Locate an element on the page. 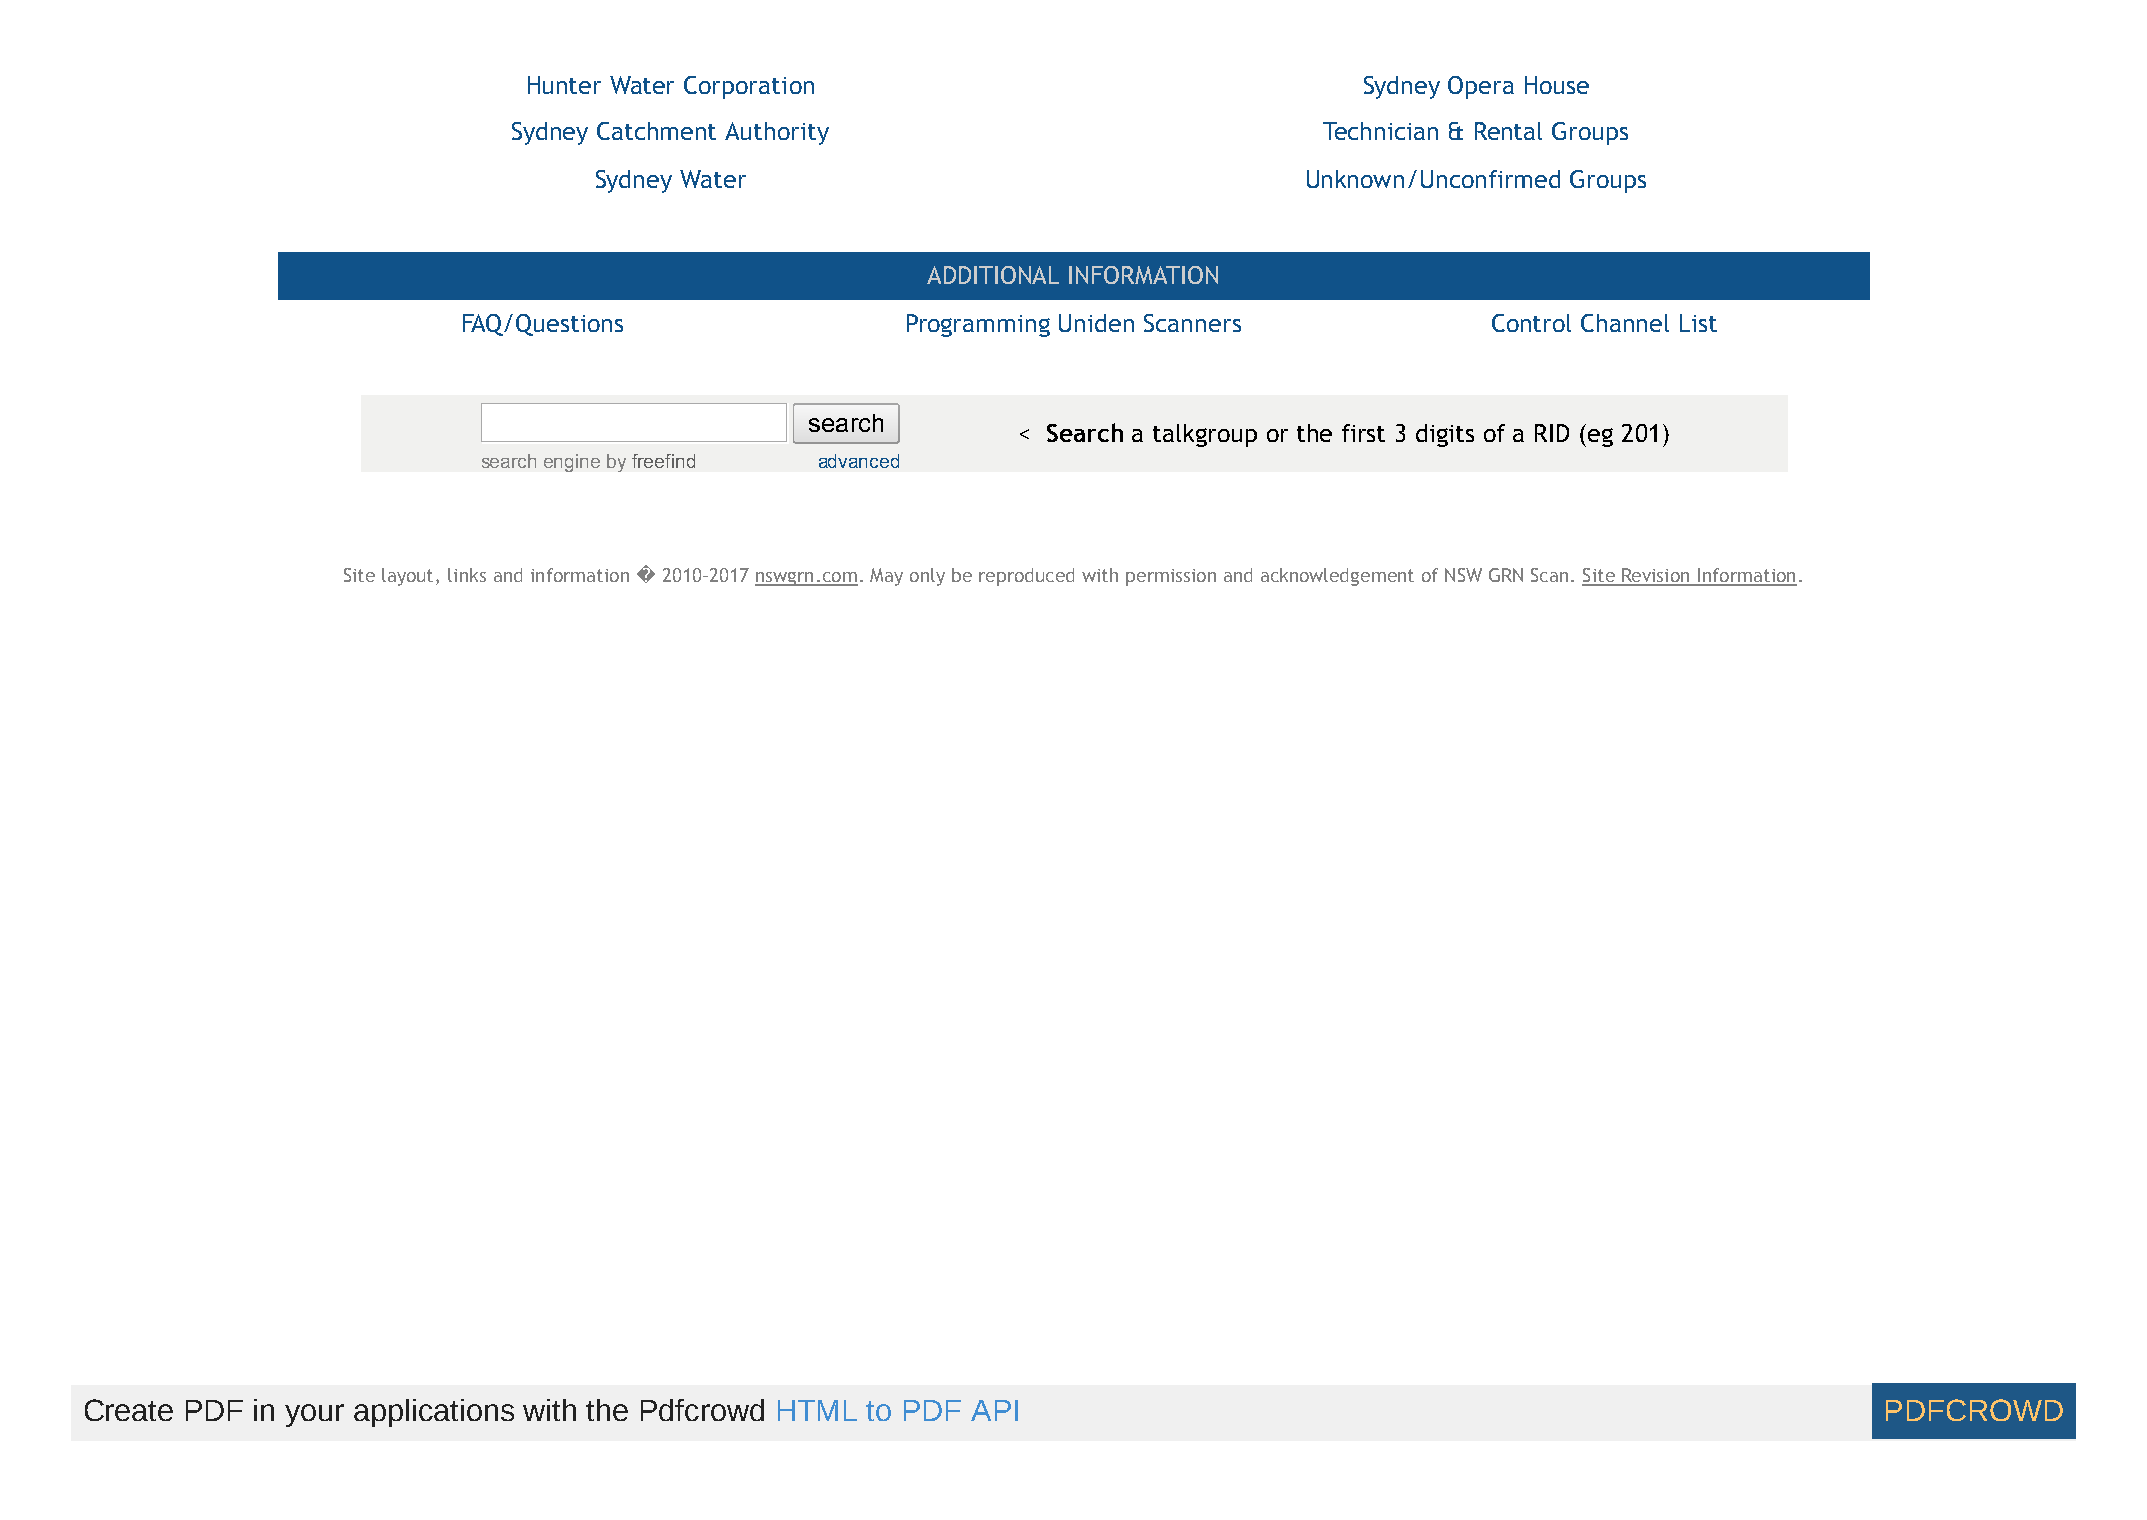 This page has width=2147, height=1520. your is located at coordinates (314, 1415).
